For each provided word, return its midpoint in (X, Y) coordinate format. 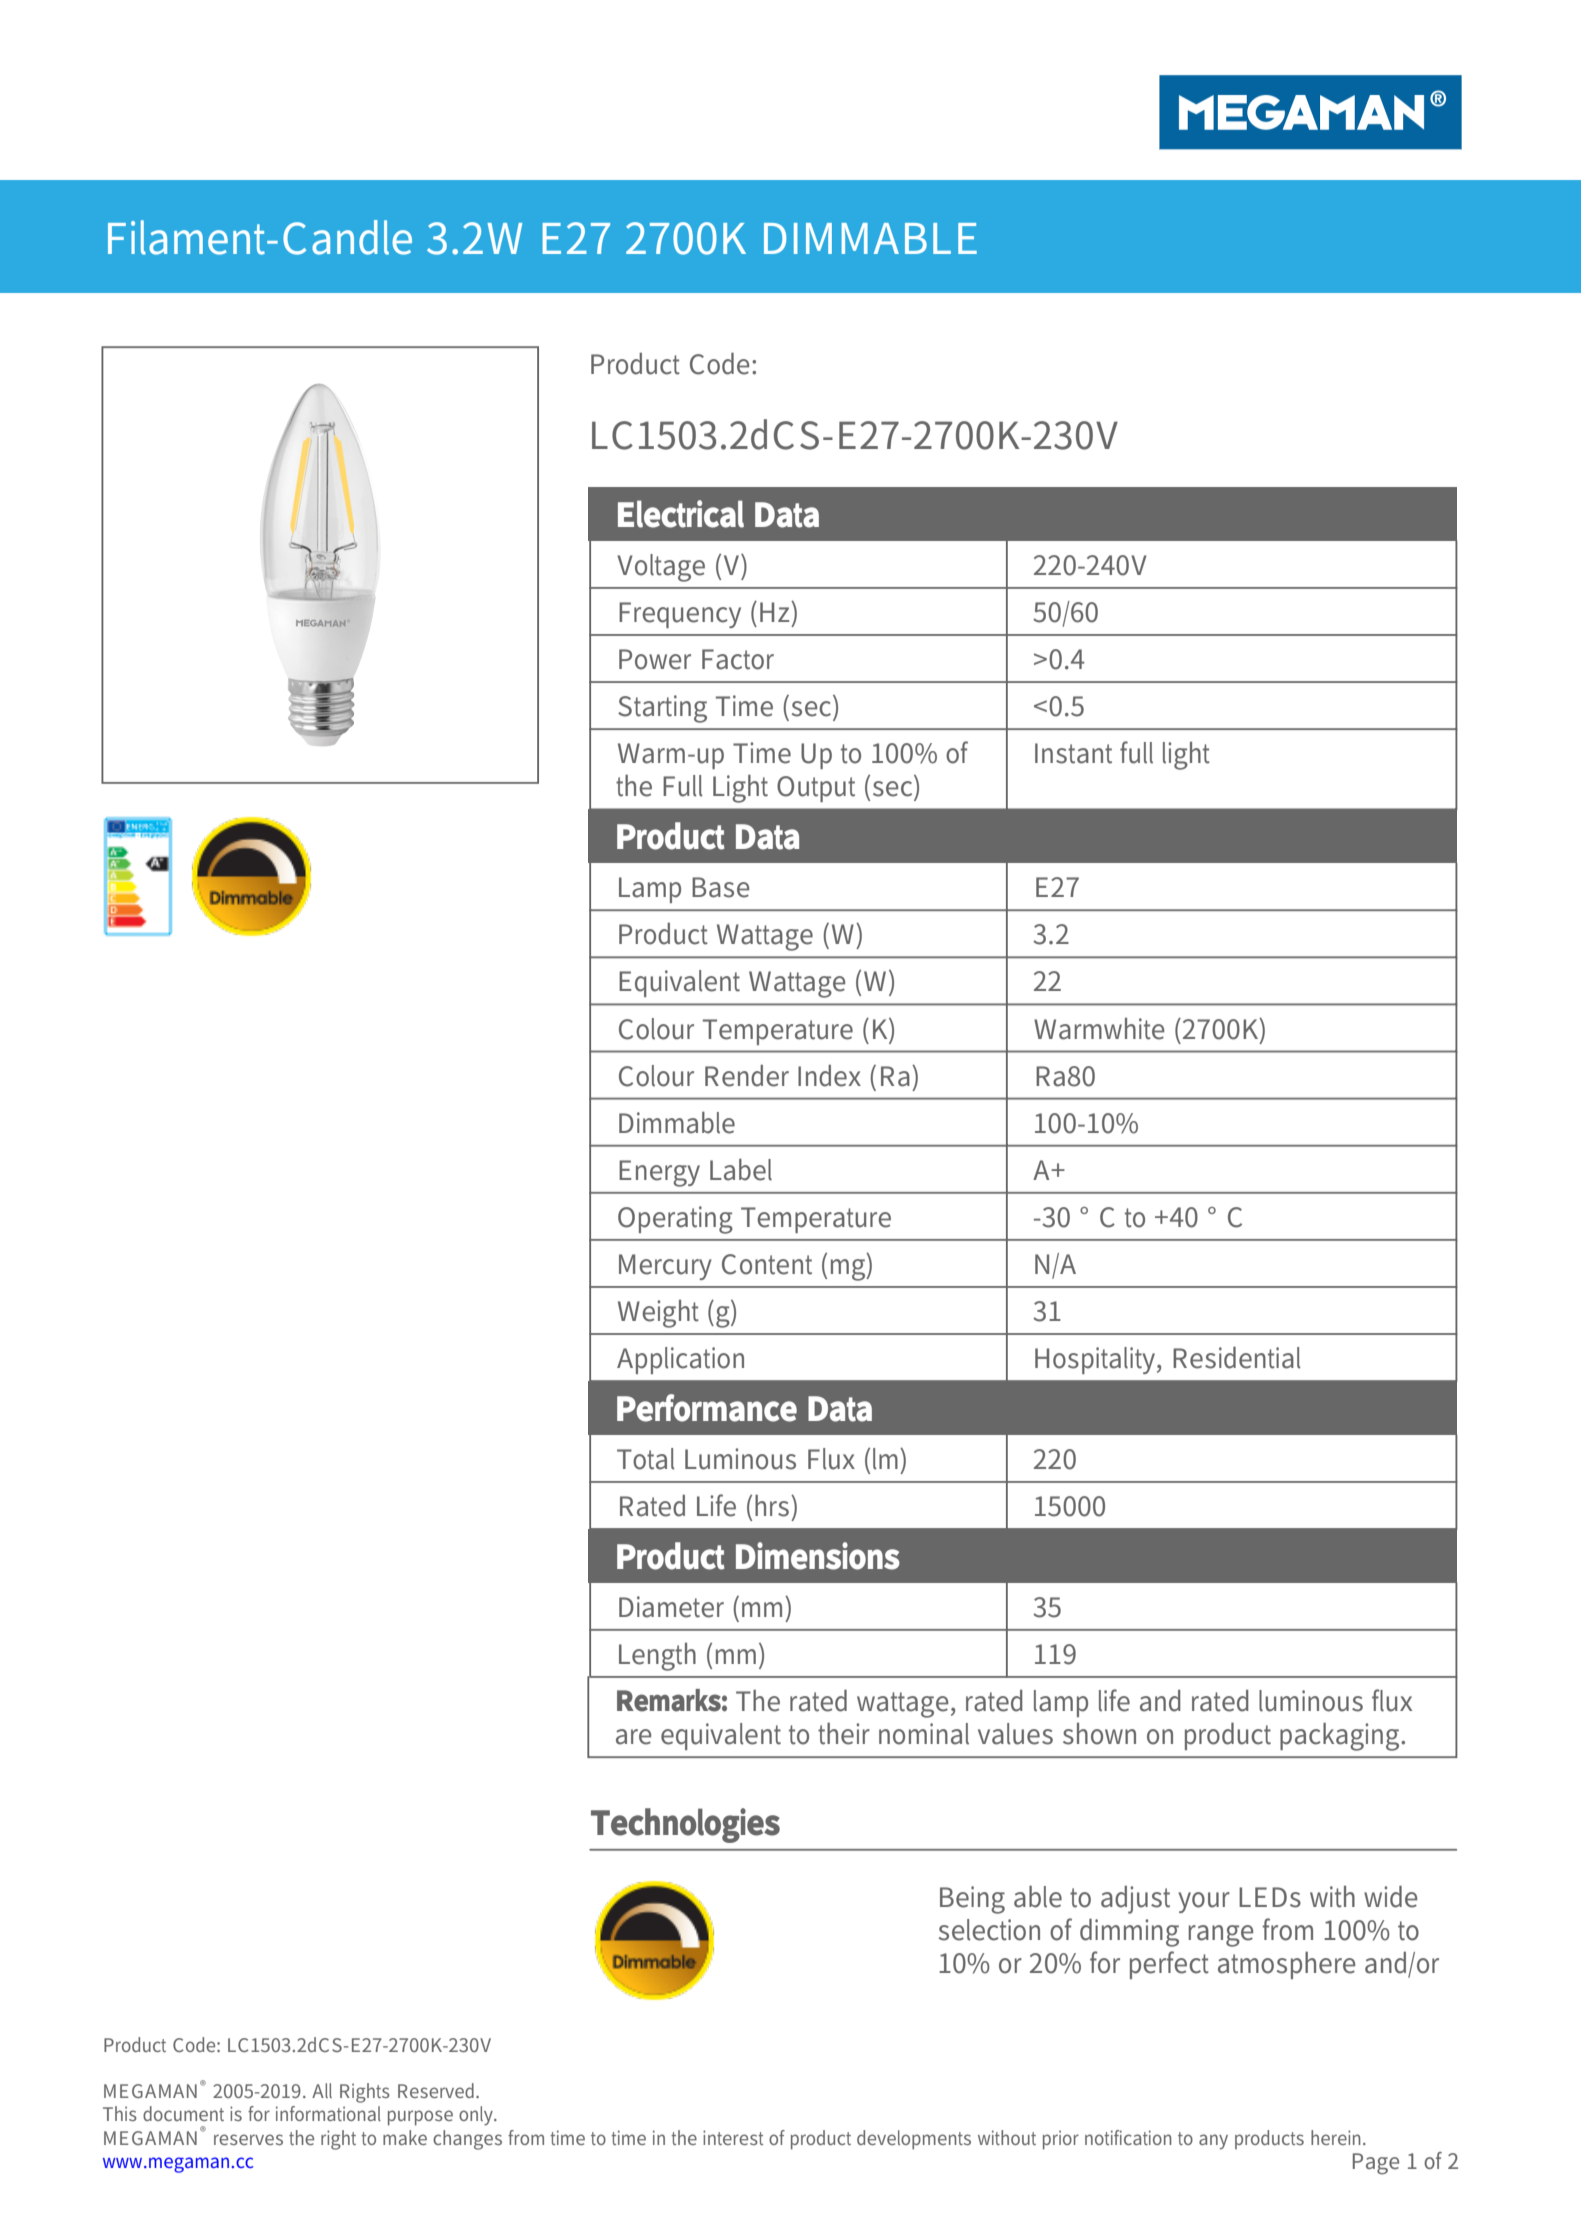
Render (747, 1076)
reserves (248, 2139)
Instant (1073, 753)
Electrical (681, 514)
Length (657, 1657)
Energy (659, 1173)
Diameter (671, 1607)
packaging (1341, 1737)
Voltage (661, 568)
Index (829, 1076)
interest (733, 2137)
